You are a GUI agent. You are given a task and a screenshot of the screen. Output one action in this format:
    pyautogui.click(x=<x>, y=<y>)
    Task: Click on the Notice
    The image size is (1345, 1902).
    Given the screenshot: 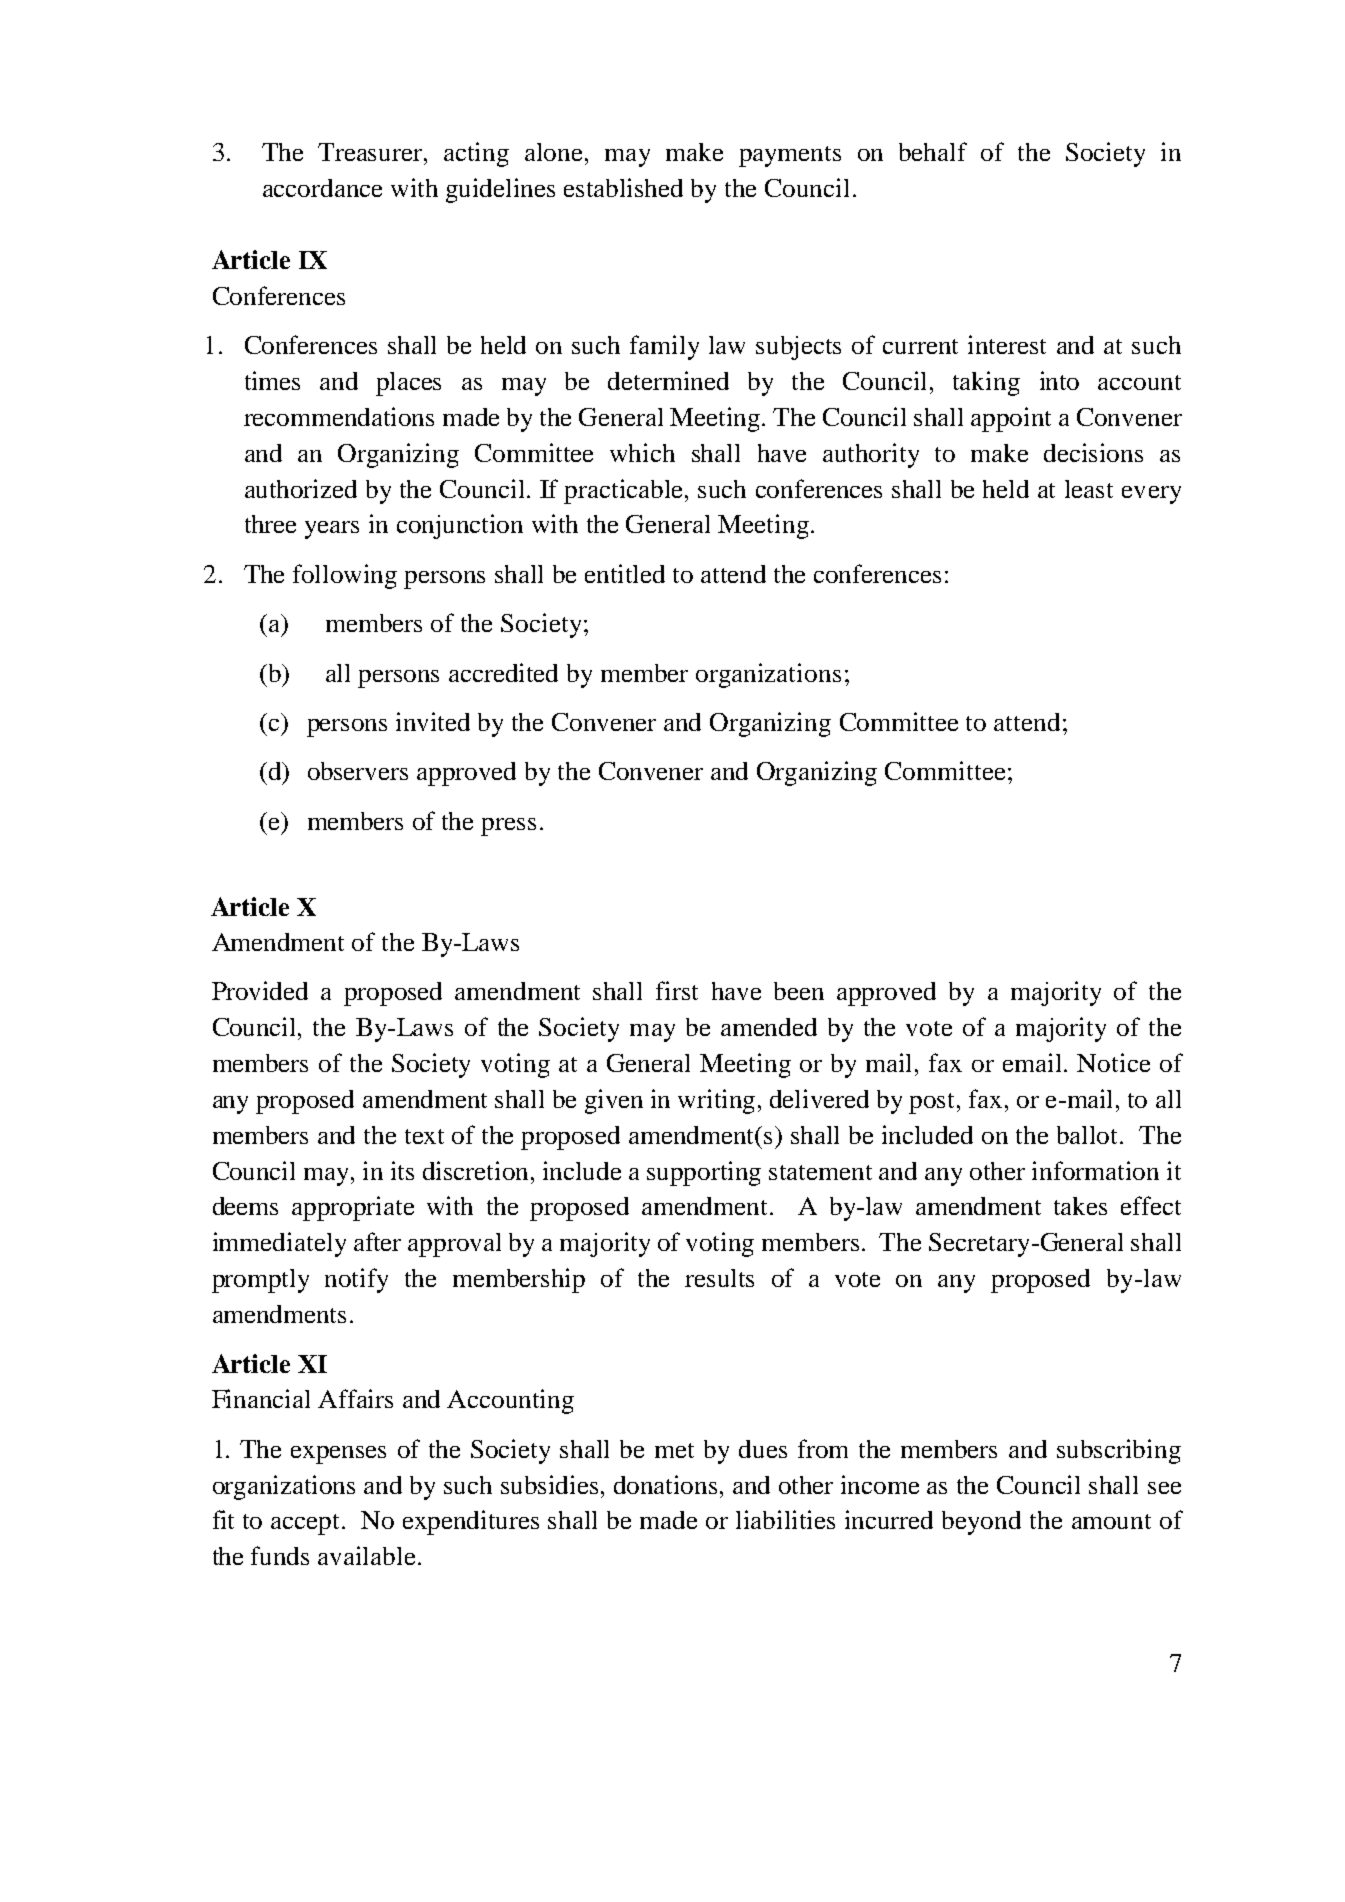 What is the action you would take?
    pyautogui.click(x=1113, y=1062)
